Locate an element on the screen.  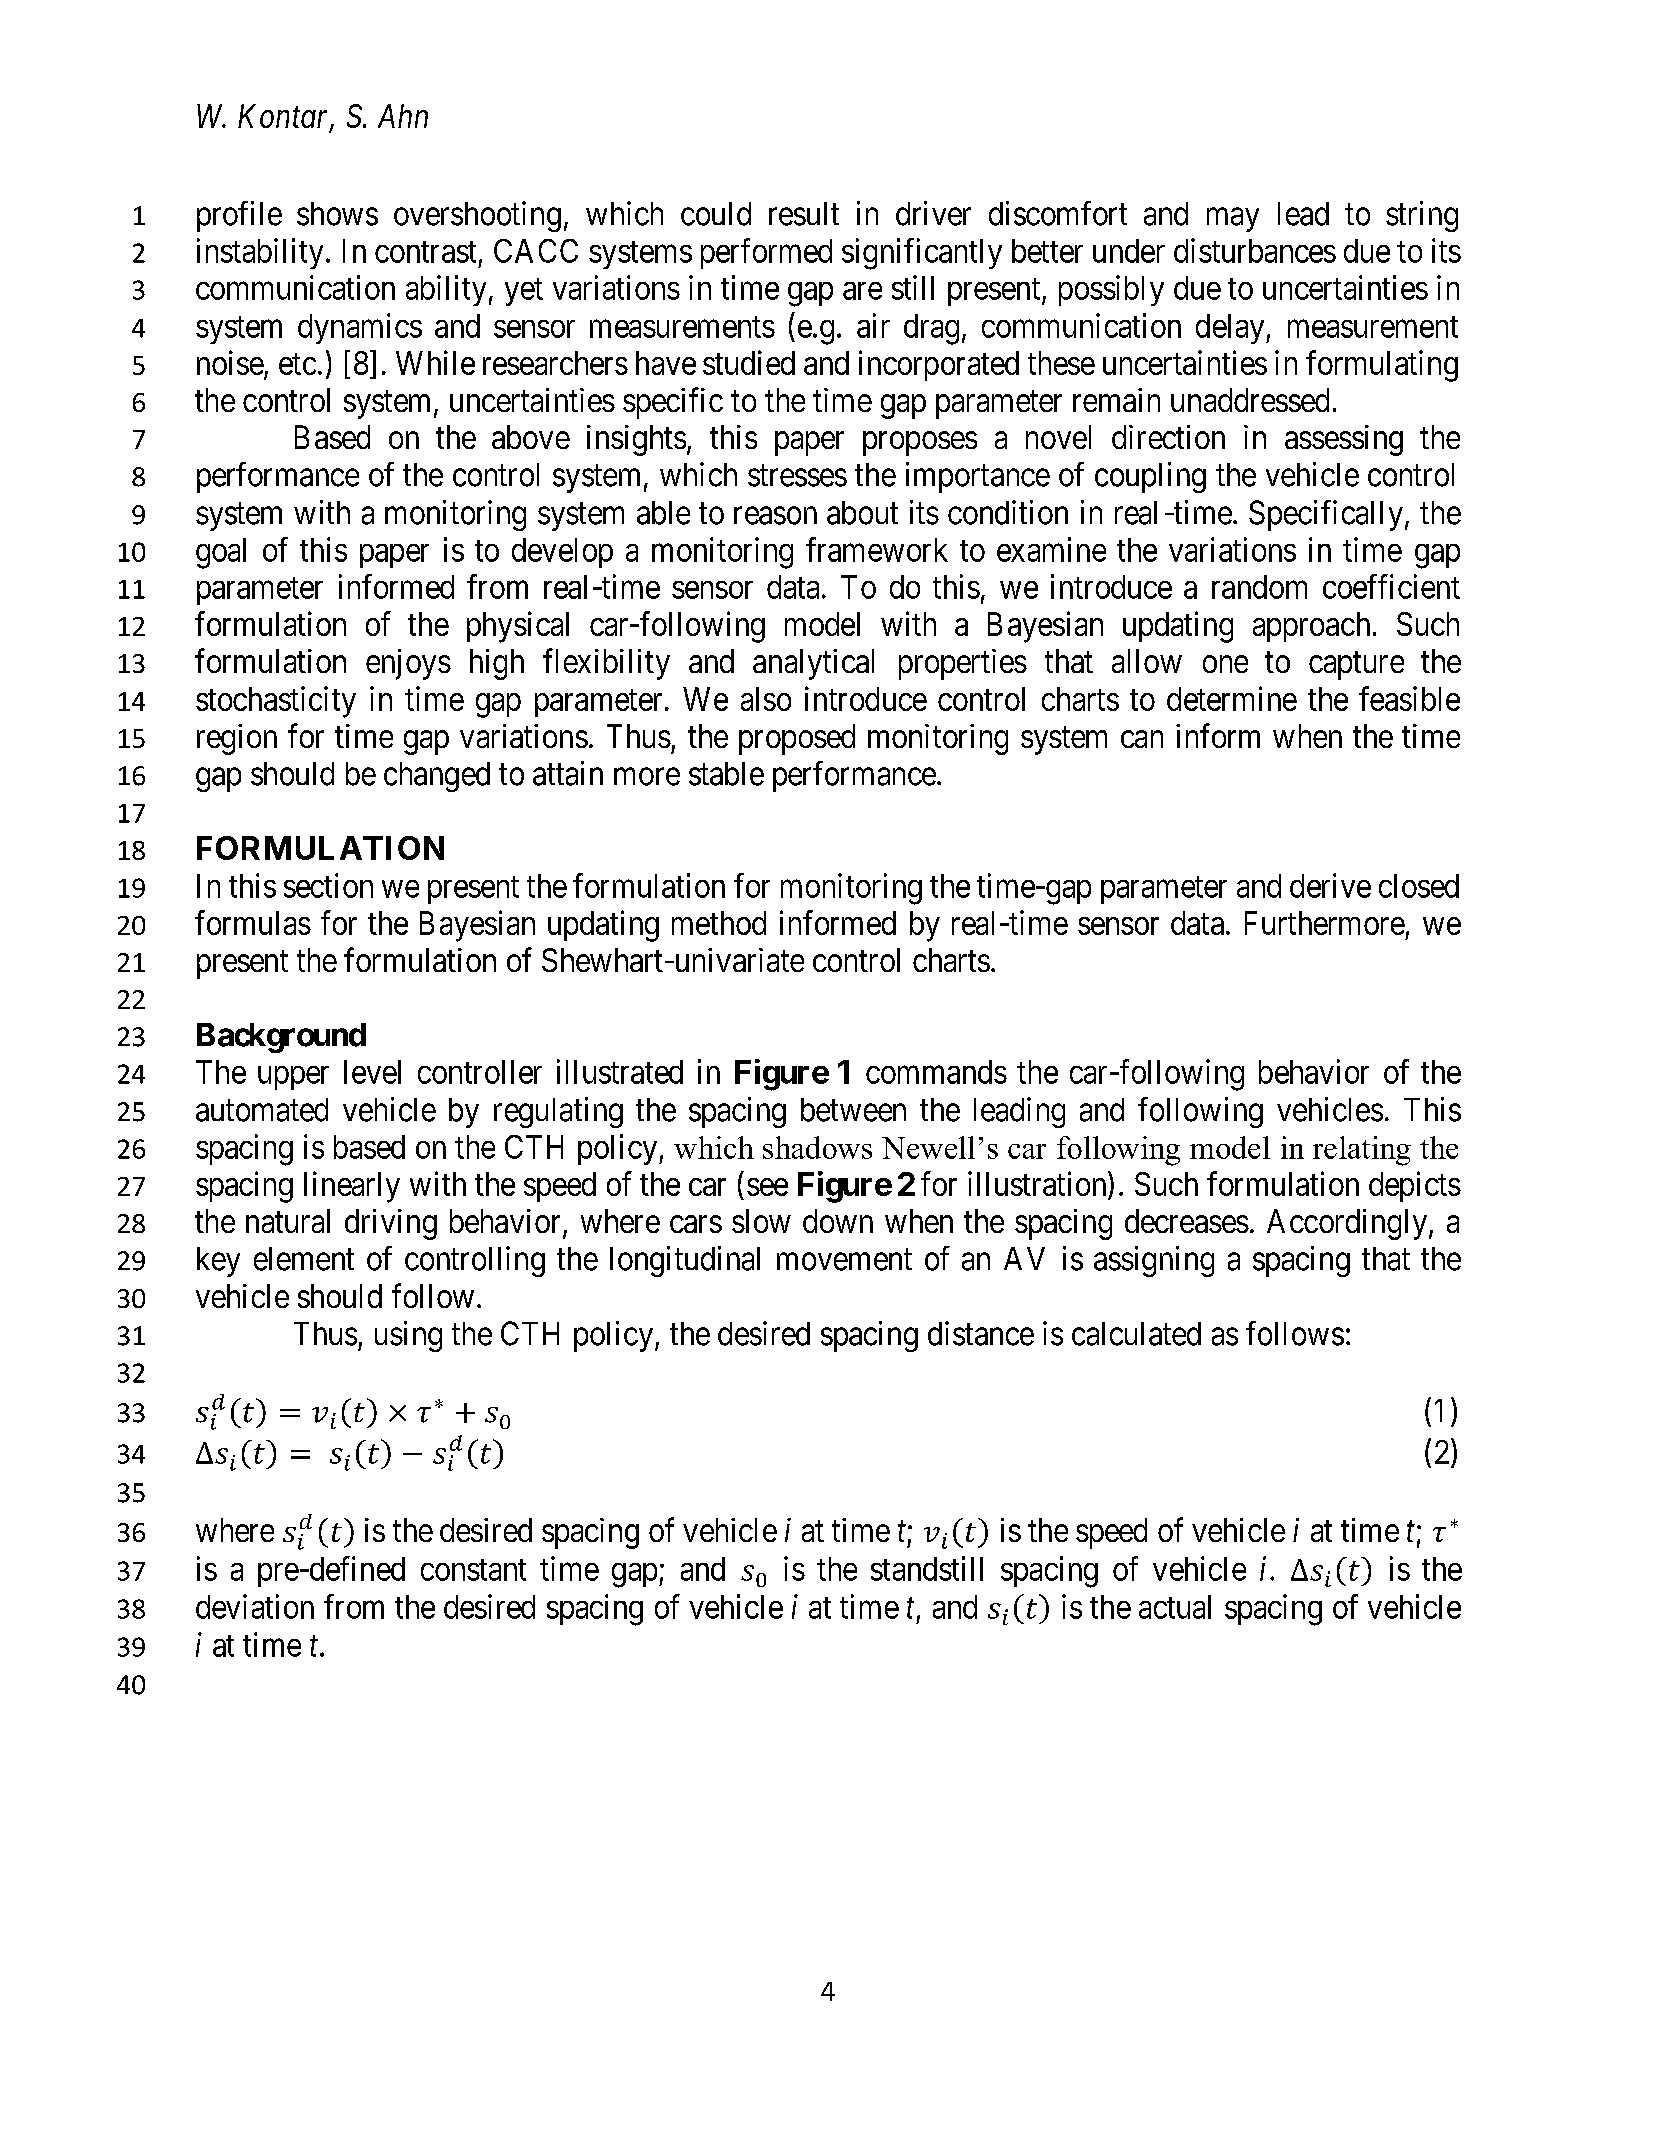
actual is located at coordinates (1175, 1607).
